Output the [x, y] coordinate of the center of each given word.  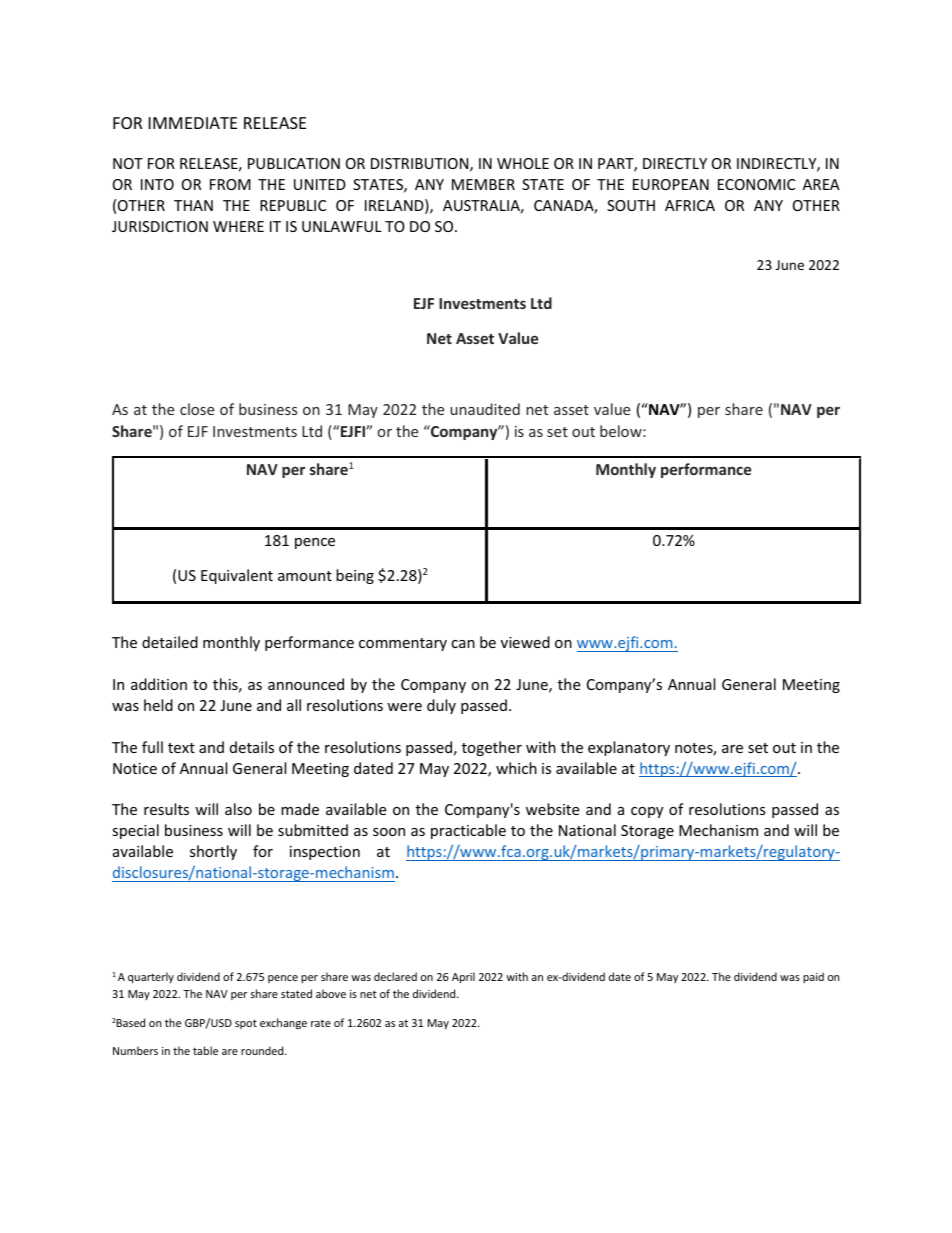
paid [813, 977]
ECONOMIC [756, 184]
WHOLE [523, 163]
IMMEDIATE [193, 123]
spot [246, 1024]
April [463, 977]
